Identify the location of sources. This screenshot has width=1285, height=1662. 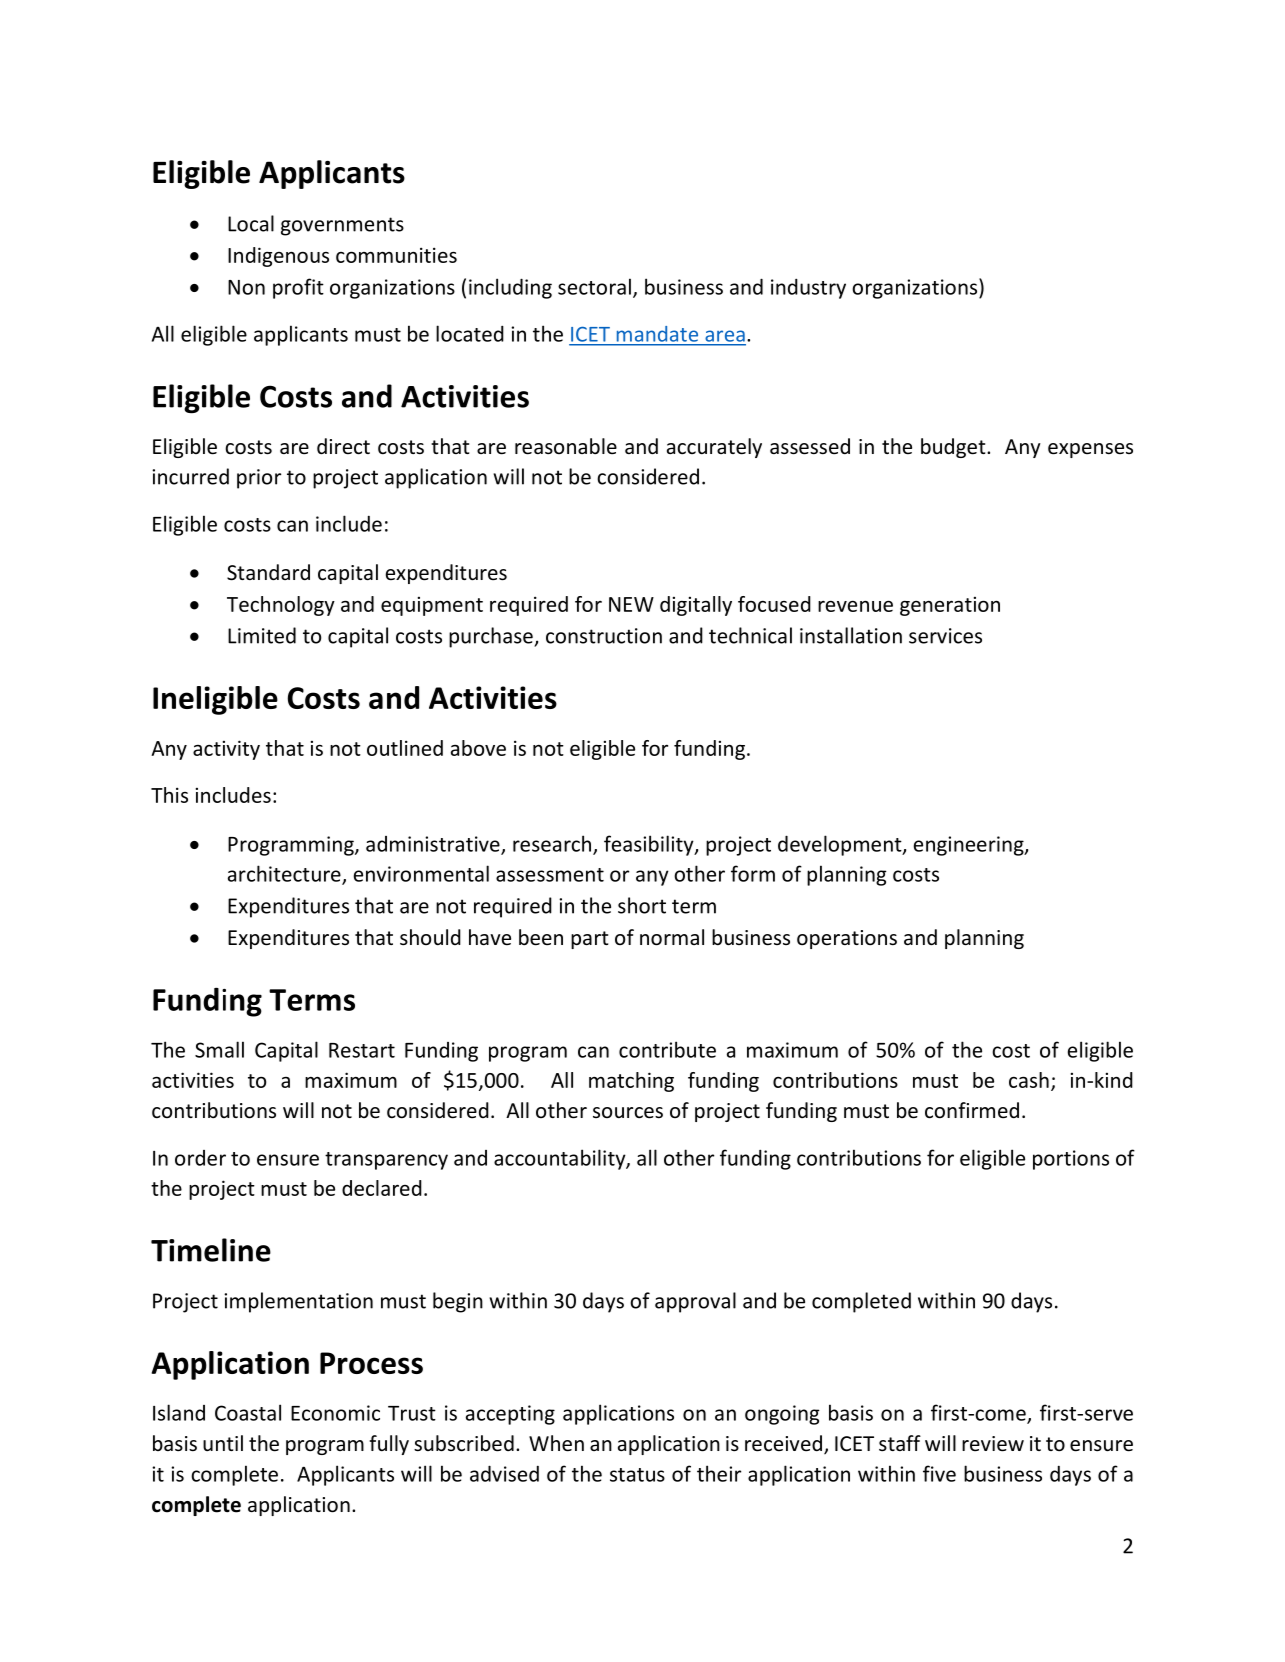
(628, 1113).
